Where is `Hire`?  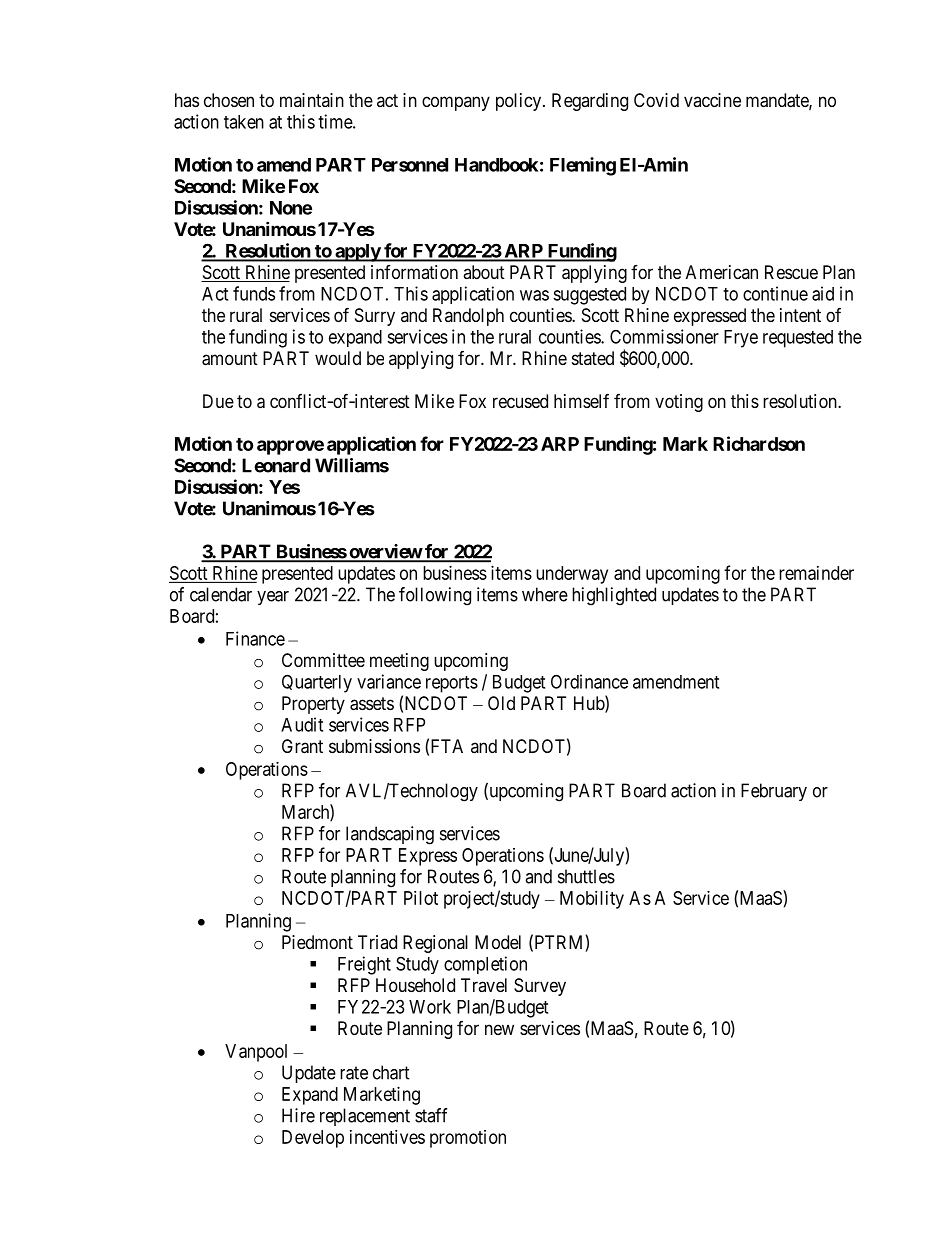 Hire is located at coordinates (298, 1115).
